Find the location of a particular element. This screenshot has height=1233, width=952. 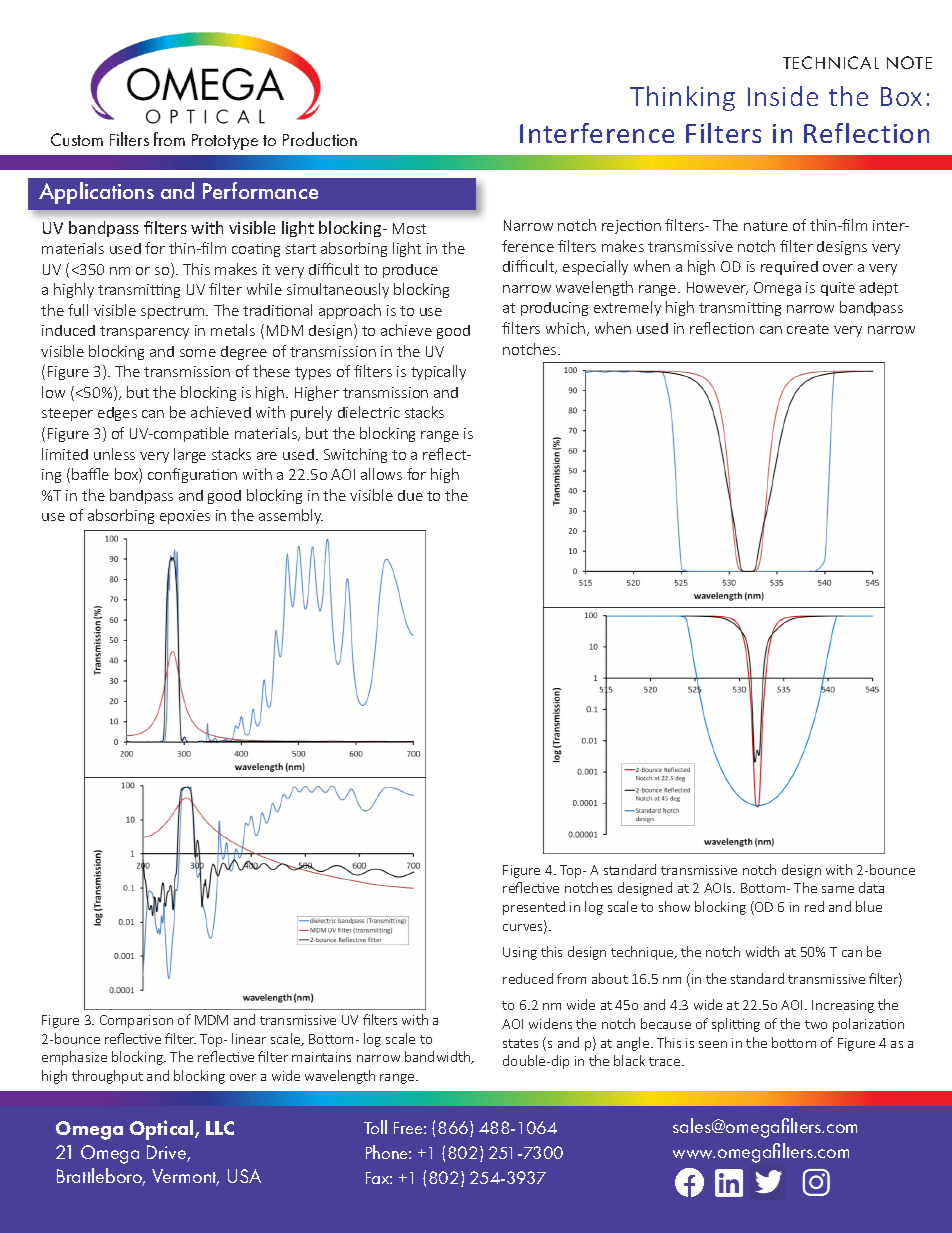

Production is located at coordinates (320, 139).
